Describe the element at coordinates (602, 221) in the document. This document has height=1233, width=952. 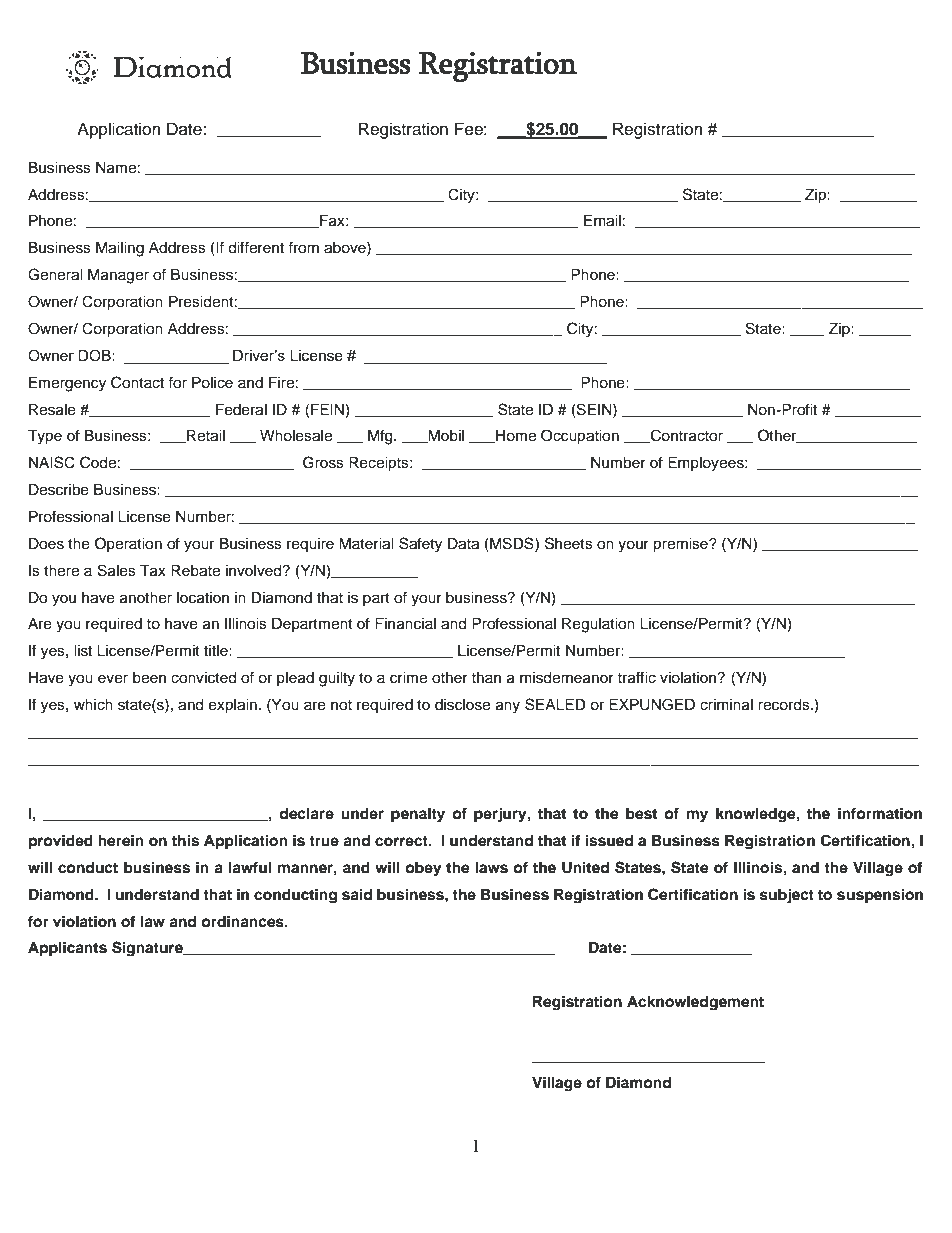
I see `Email` at that location.
